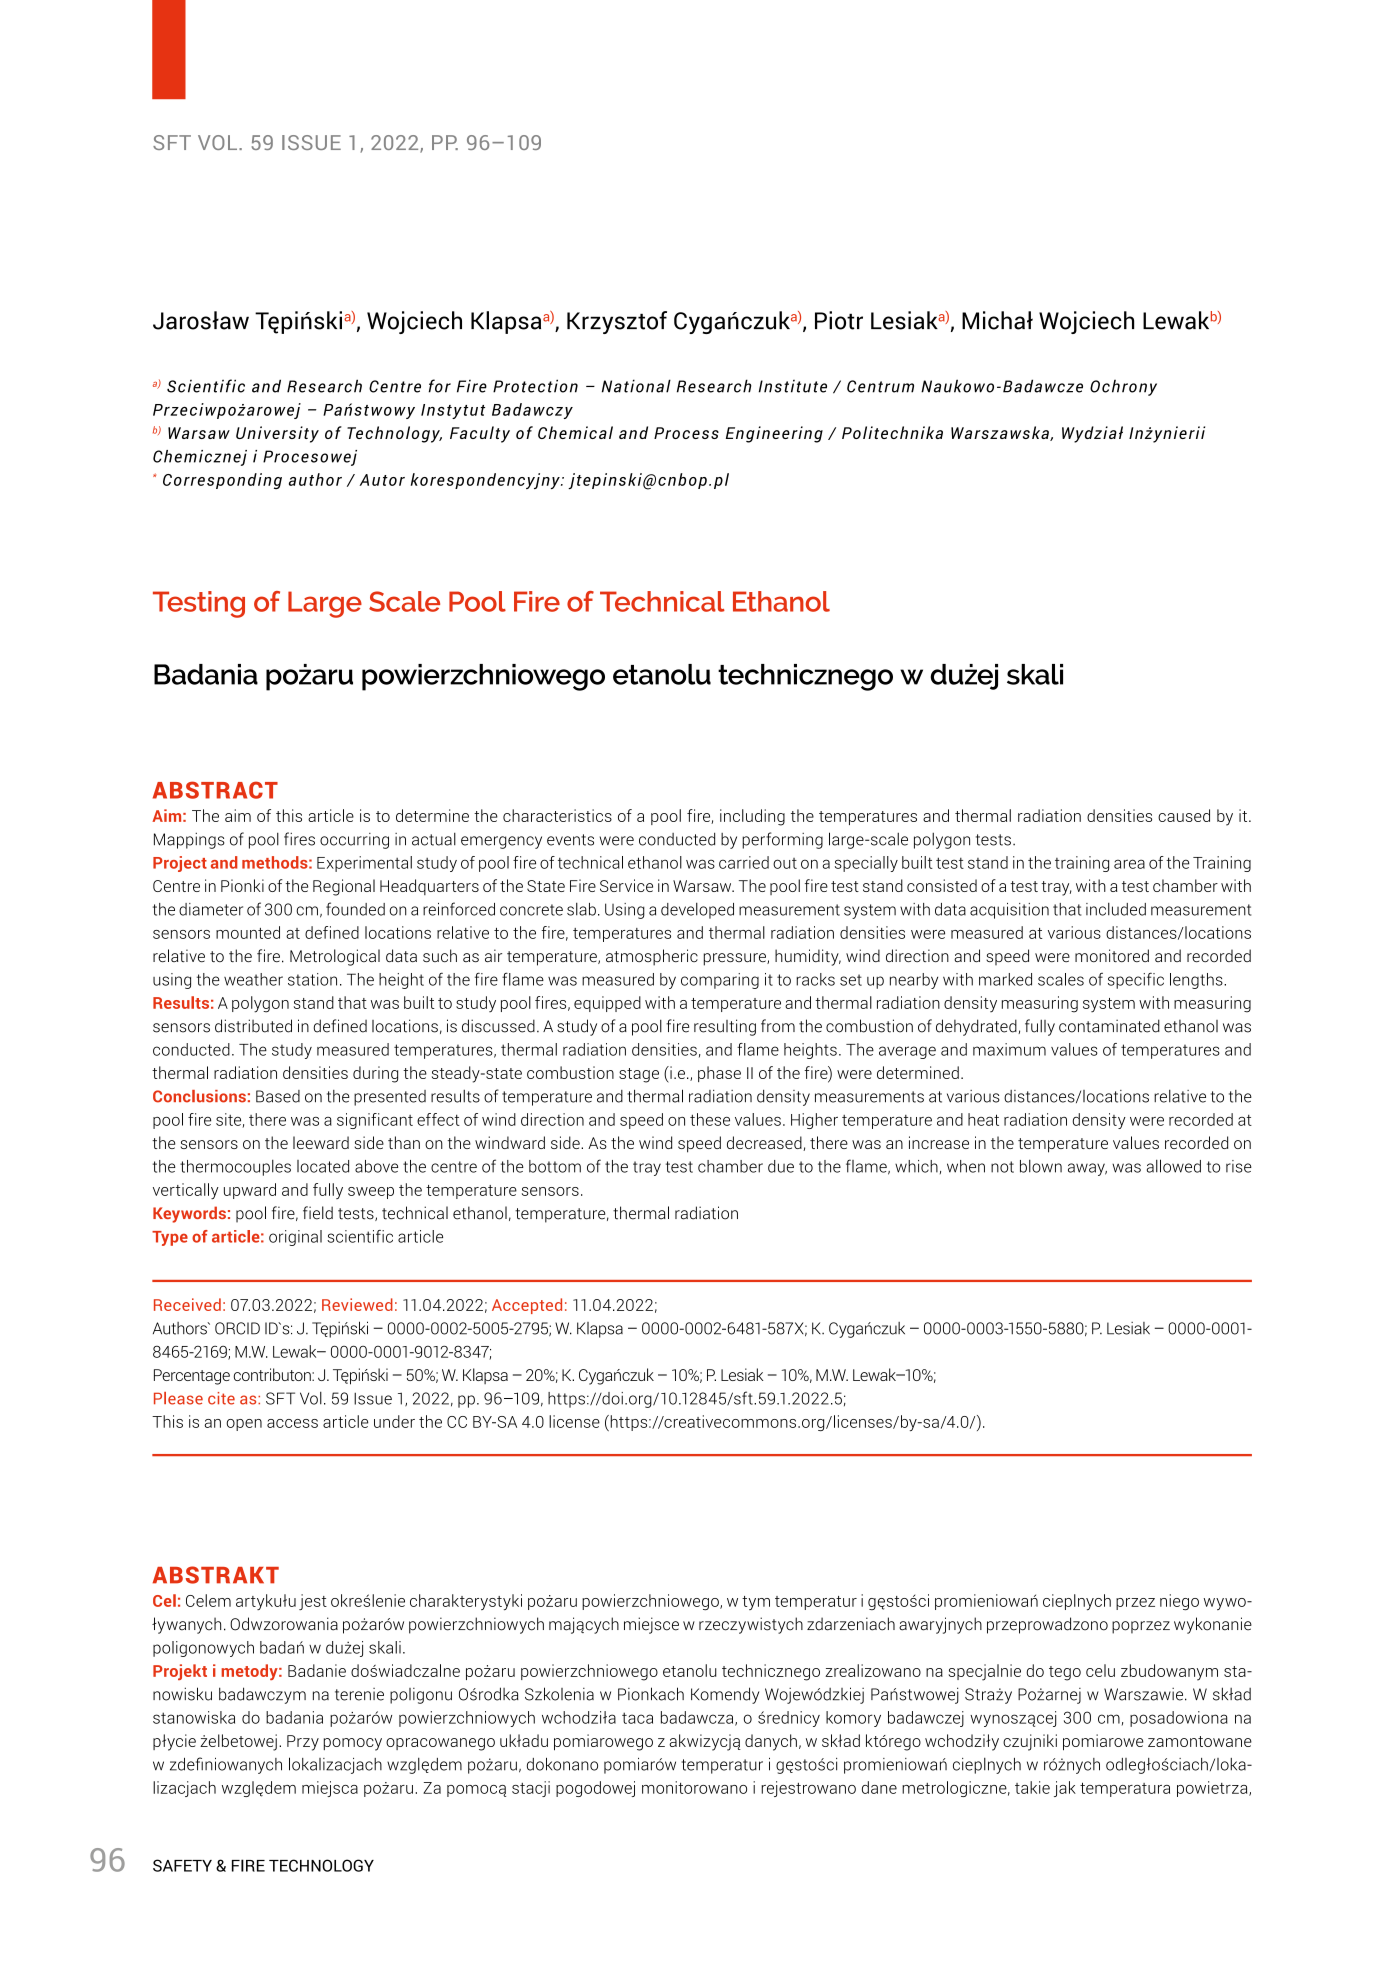  Describe the element at coordinates (1109, 1026) in the page. I see `contaminated` at that location.
